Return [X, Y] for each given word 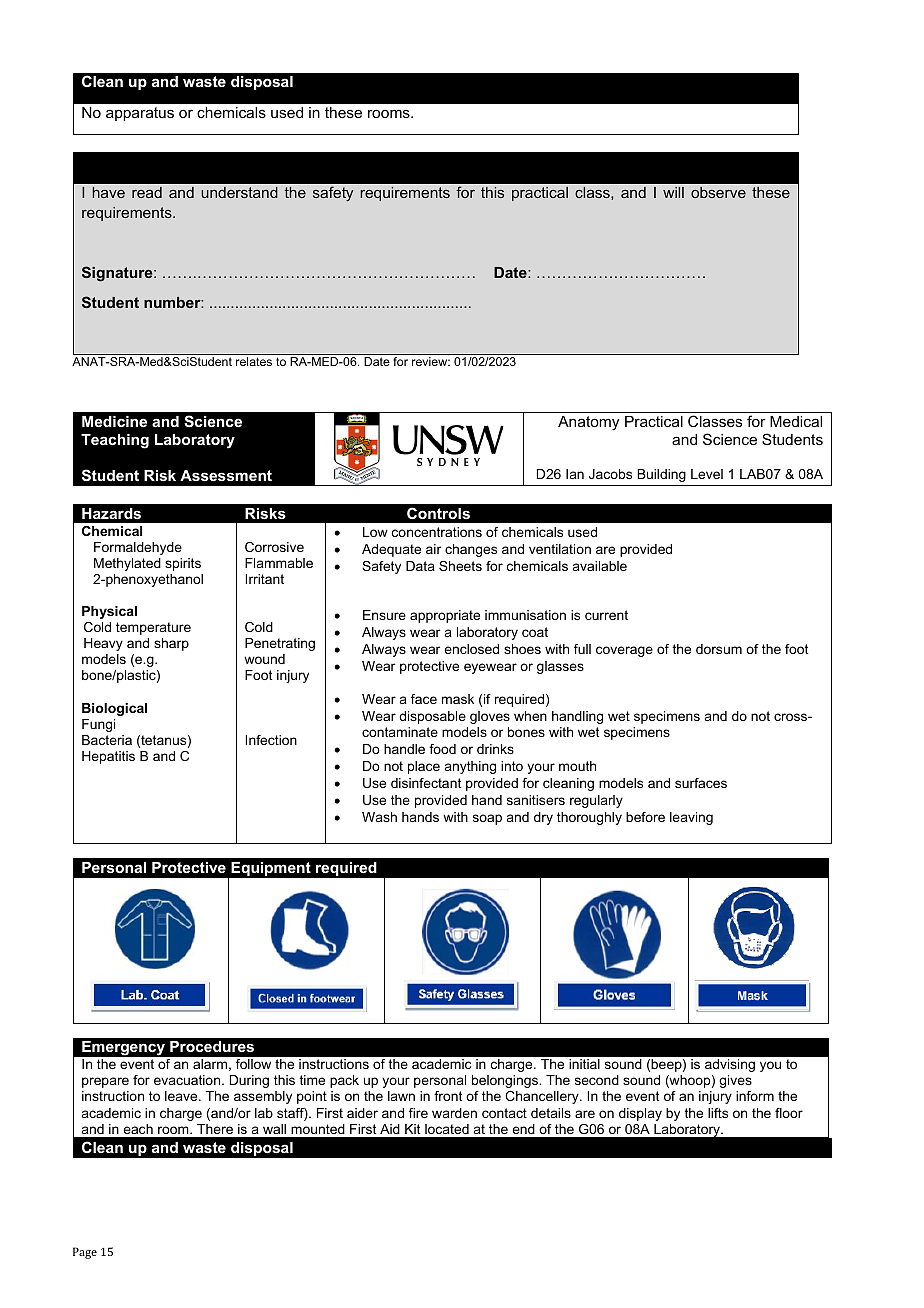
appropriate [445, 616]
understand [239, 192]
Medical [796, 421]
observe [718, 192]
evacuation [188, 1080]
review [431, 361]
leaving [691, 818]
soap [487, 819]
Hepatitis [108, 757]
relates [254, 361]
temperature [153, 628]
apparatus [140, 114]
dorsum [719, 649]
